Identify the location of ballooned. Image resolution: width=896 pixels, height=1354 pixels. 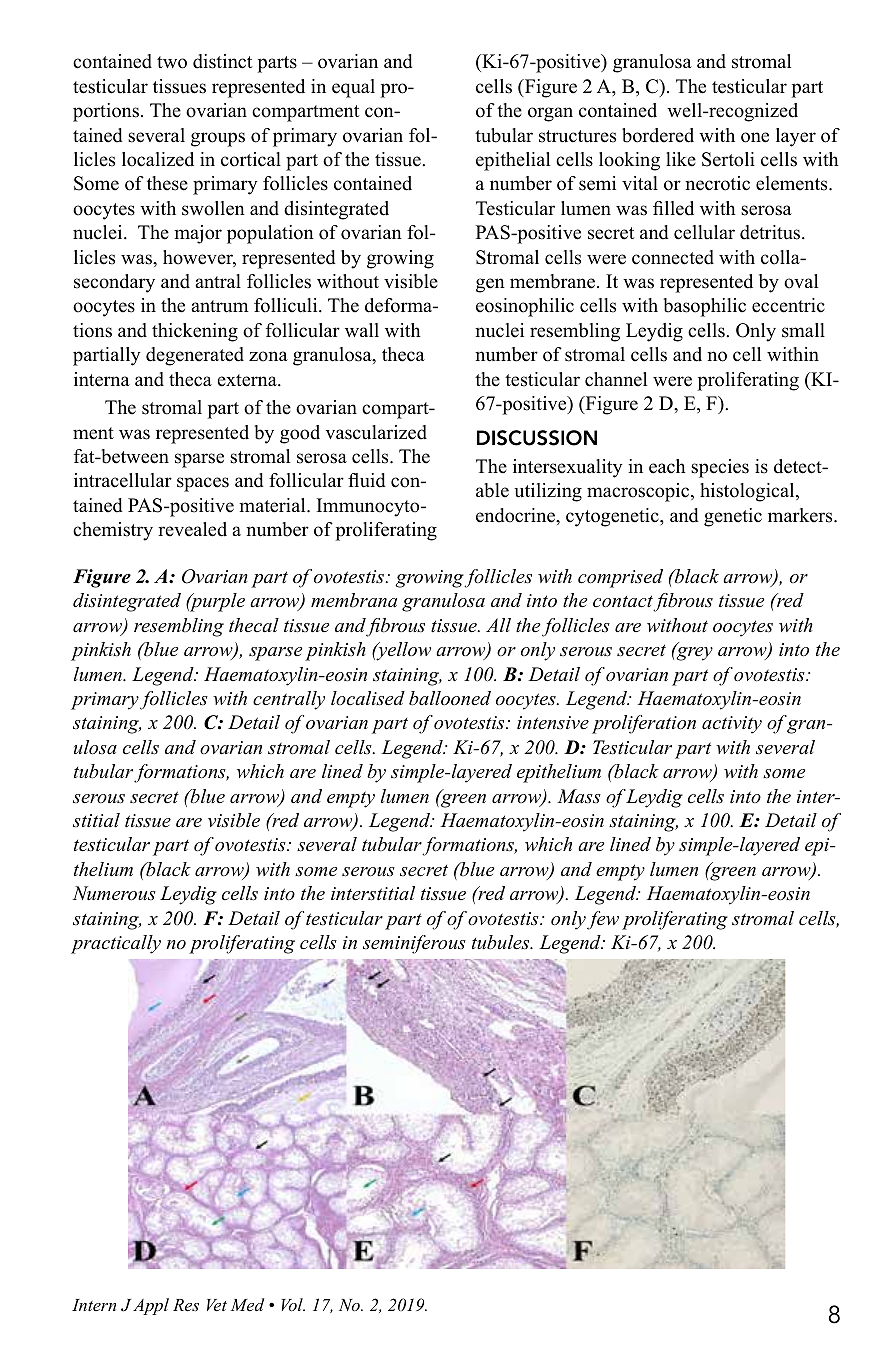
(450, 698).
